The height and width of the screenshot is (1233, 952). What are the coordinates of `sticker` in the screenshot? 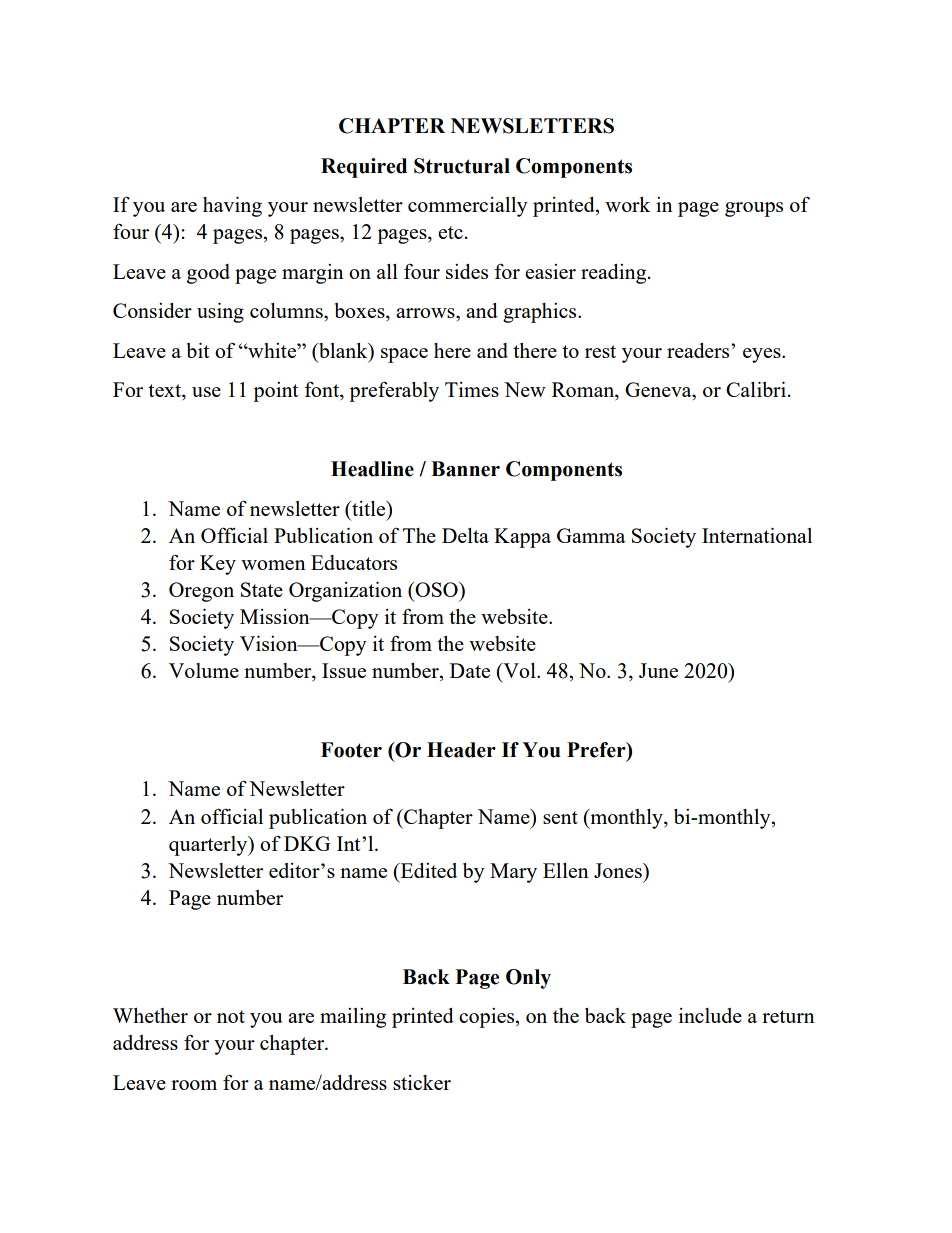 It's located at (422, 1082).
